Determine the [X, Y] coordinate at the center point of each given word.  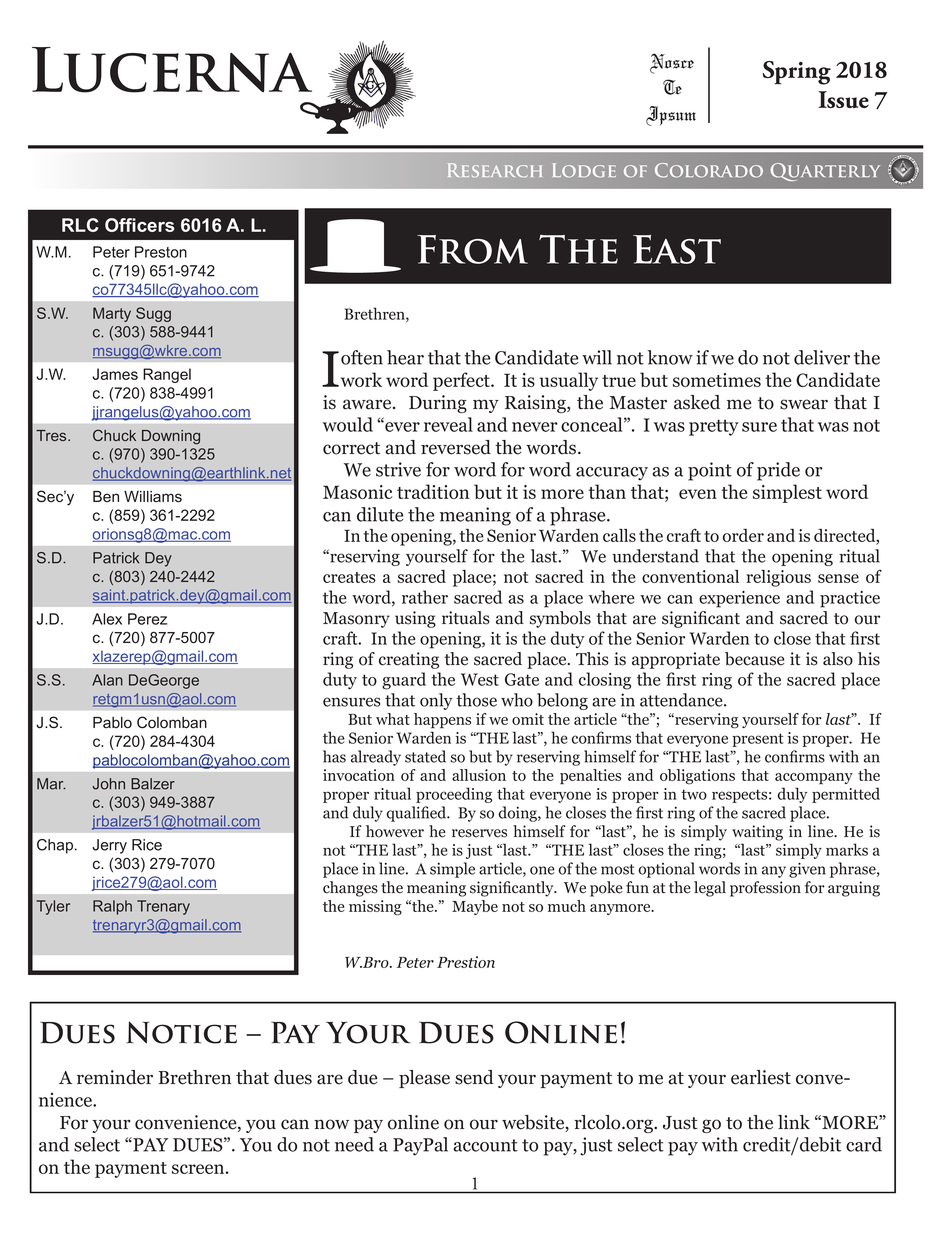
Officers [140, 225]
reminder [115, 1077]
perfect [462, 381]
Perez [147, 619]
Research [495, 170]
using [415, 619]
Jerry [109, 846]
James [115, 374]
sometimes [717, 380]
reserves [479, 833]
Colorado [709, 170]
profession [765, 889]
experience [739, 599]
